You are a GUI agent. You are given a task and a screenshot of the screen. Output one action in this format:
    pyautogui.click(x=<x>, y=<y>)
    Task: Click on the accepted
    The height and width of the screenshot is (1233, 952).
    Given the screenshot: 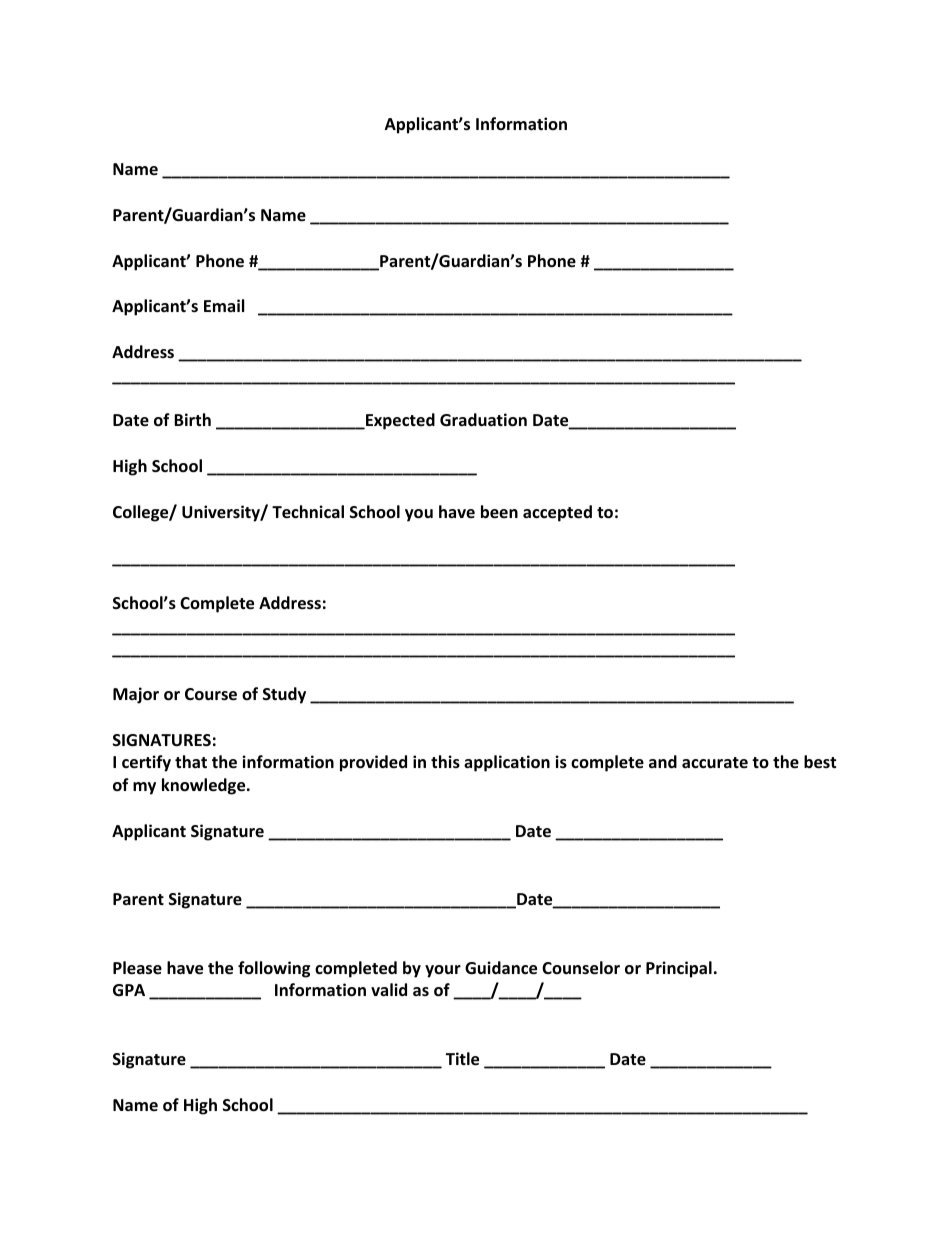 What is the action you would take?
    pyautogui.click(x=557, y=513)
